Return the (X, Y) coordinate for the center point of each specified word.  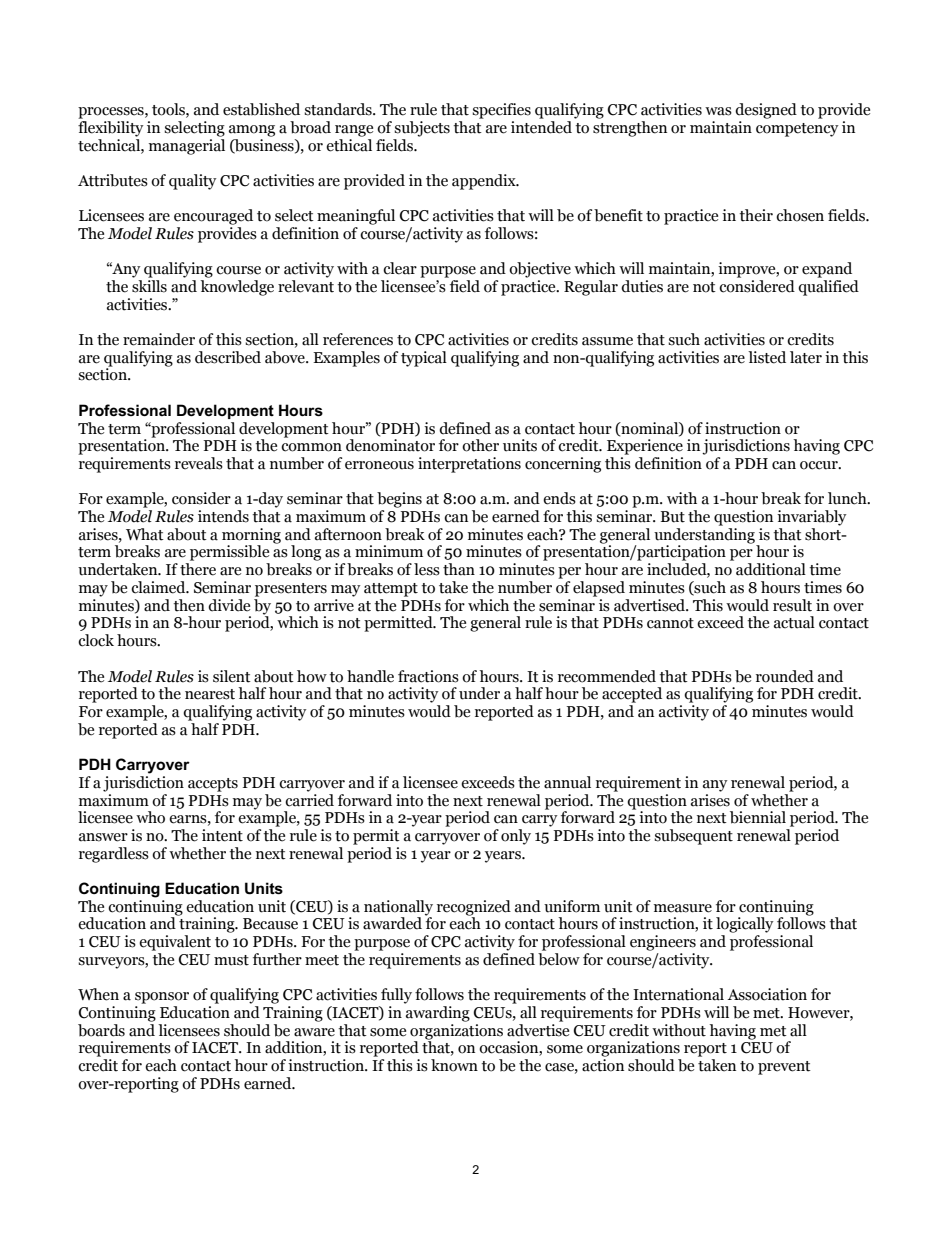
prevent (784, 1068)
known (454, 1065)
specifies (501, 111)
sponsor (162, 998)
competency (797, 130)
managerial (187, 145)
